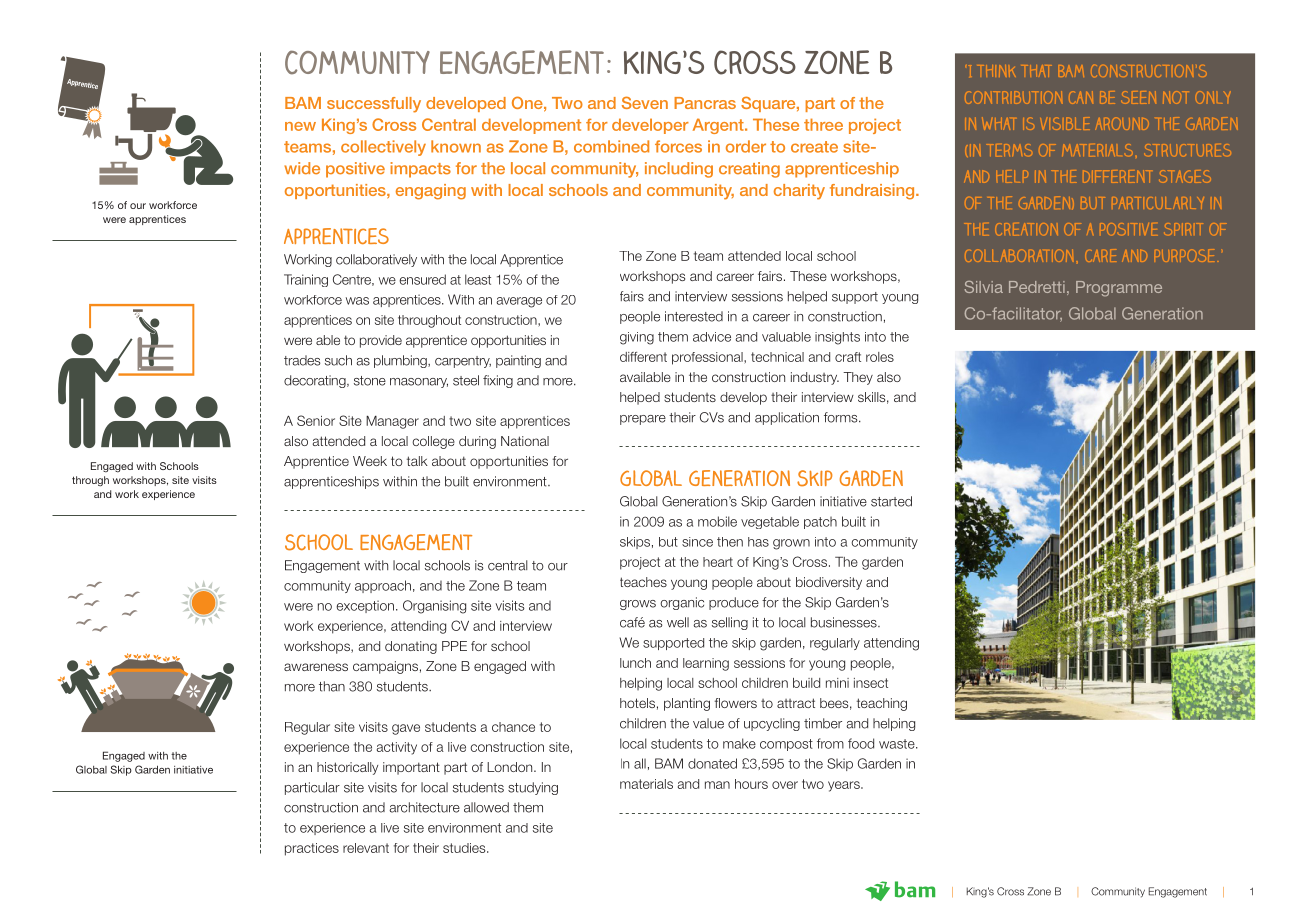 Image resolution: width=1308 pixels, height=924 pixels. I want to click on talk, so click(417, 461).
